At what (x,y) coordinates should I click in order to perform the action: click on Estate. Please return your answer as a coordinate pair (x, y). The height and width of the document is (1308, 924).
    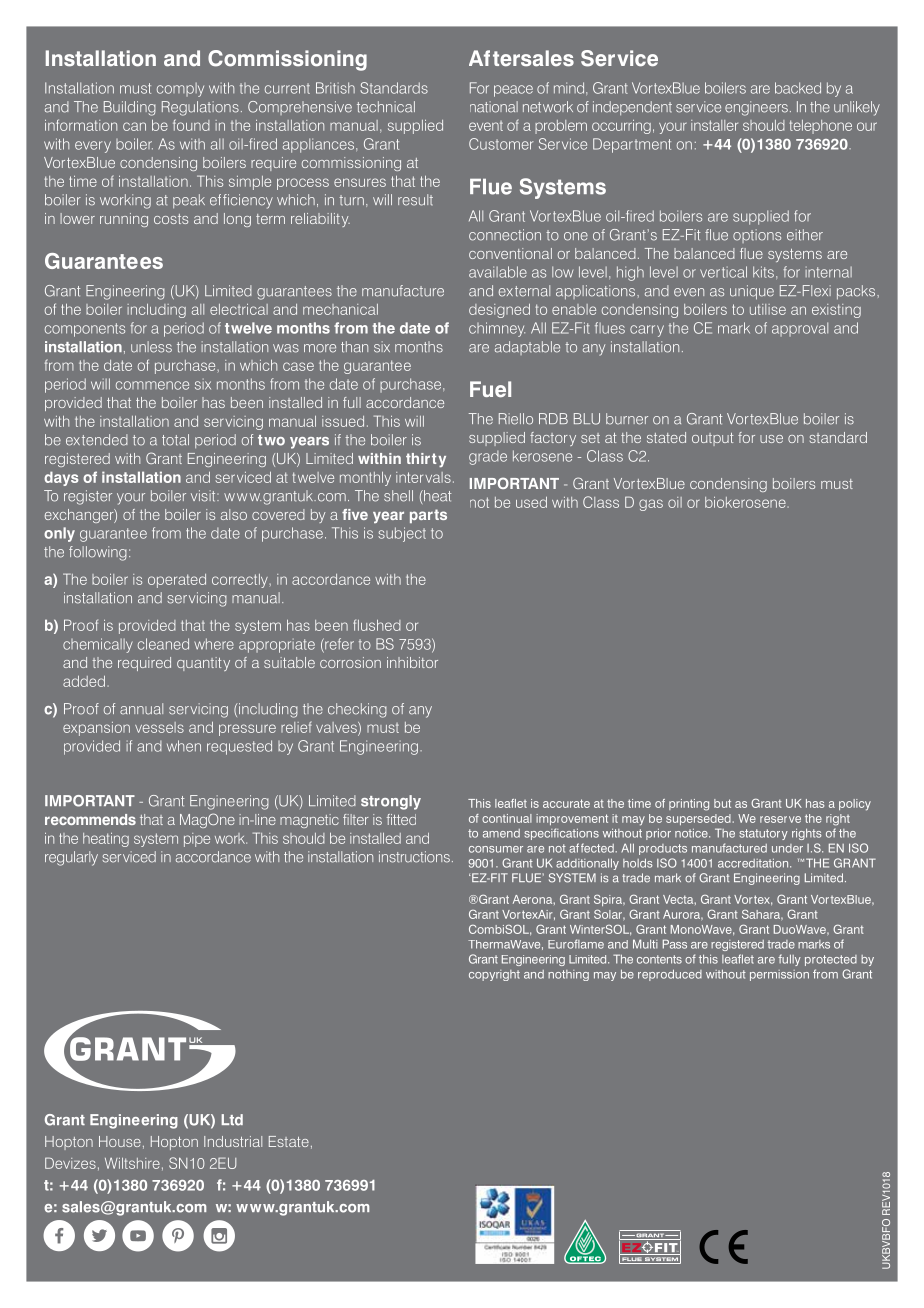
    Looking at the image, I should click on (289, 1141).
